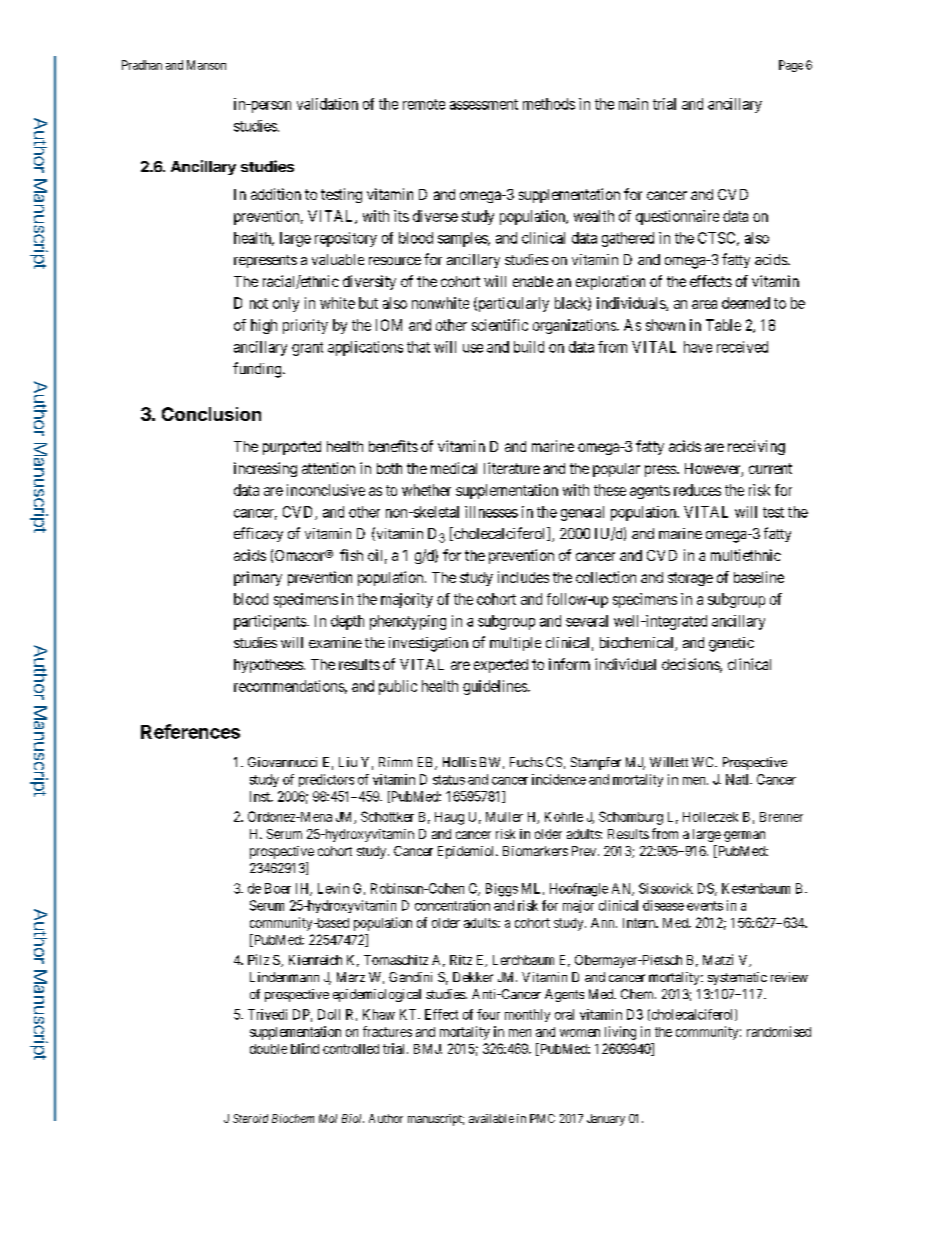 The image size is (952, 1233). I want to click on assessment, so click(484, 104).
